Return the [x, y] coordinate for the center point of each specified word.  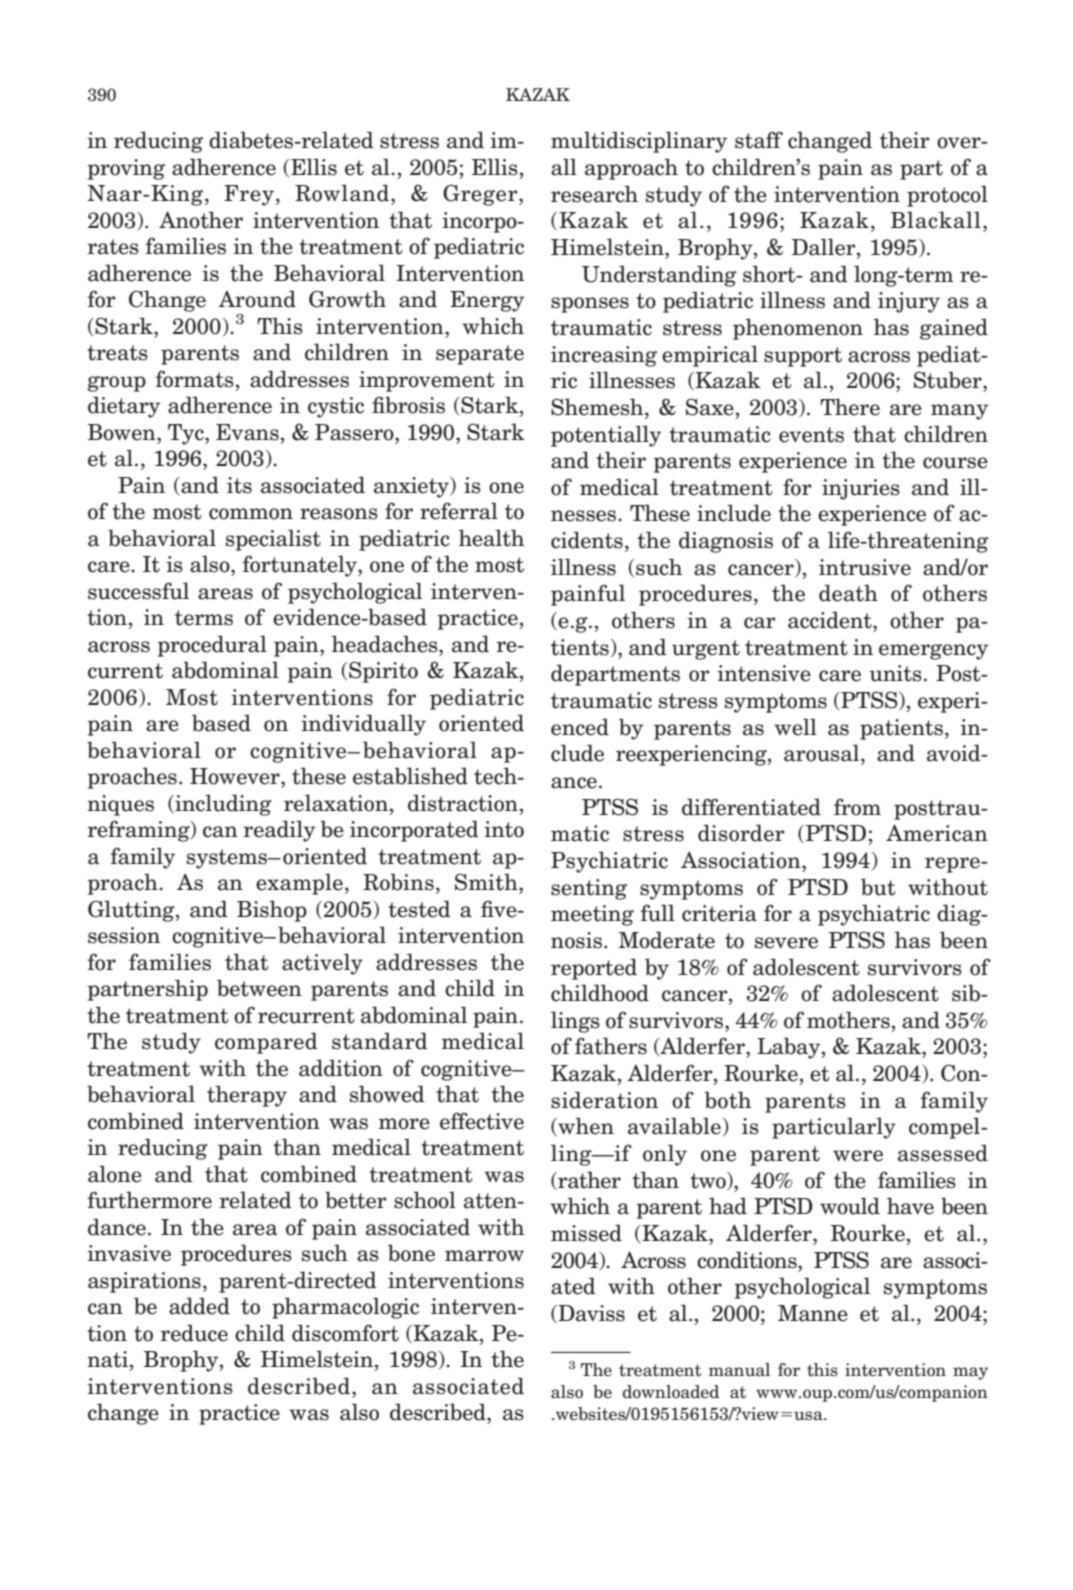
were [858, 1156]
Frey [249, 195]
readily [279, 831]
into [504, 829]
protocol [947, 196]
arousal [823, 753]
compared [266, 1043]
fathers [611, 1046]
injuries [861, 489]
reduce [194, 1333]
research [594, 194]
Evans [247, 432]
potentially [606, 436]
